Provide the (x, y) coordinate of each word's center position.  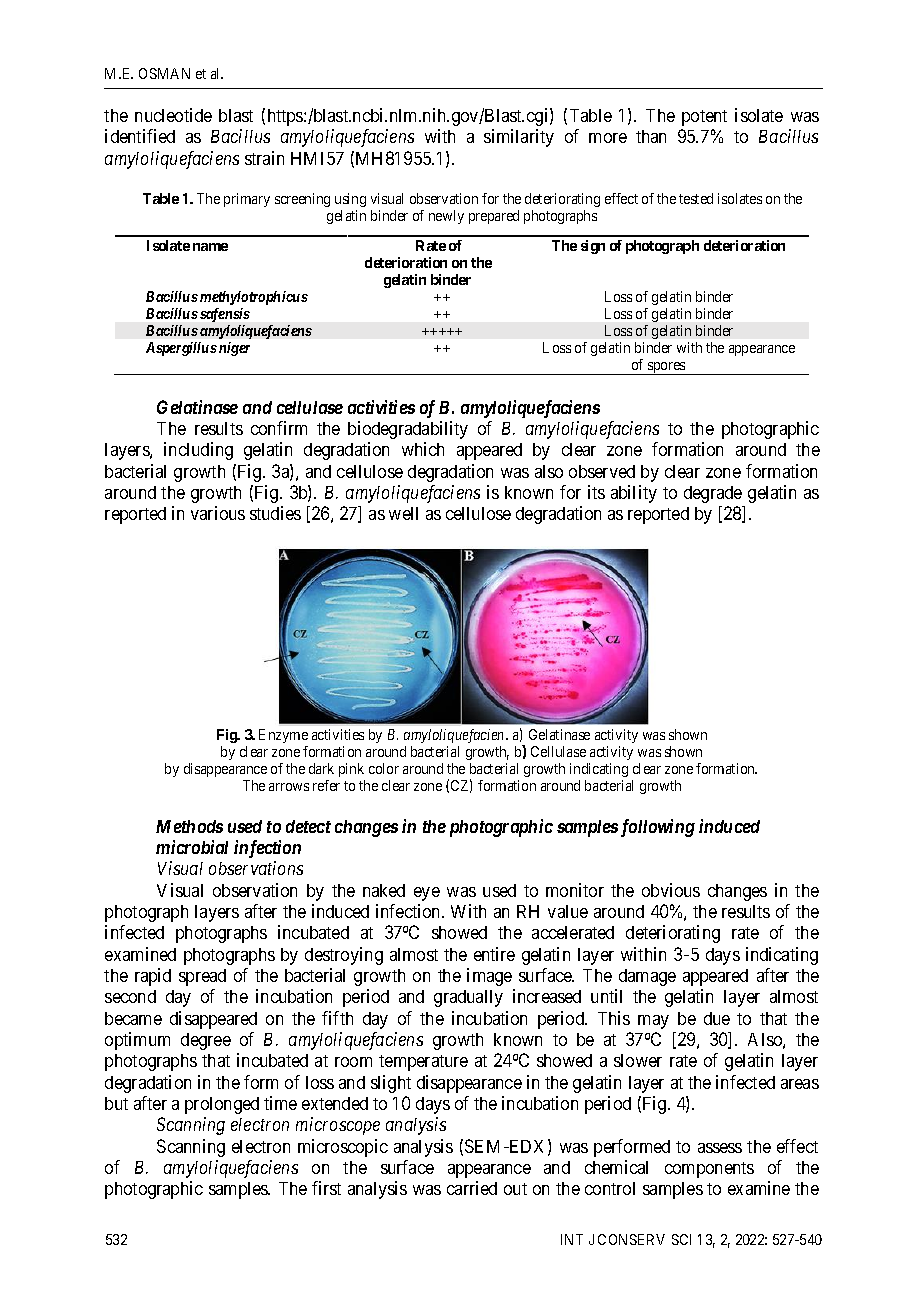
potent (704, 118)
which (423, 449)
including (198, 451)
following (658, 828)
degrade (713, 494)
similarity (519, 138)
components (709, 1170)
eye (427, 894)
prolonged (222, 1105)
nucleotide (173, 115)
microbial (192, 847)
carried (472, 1188)
